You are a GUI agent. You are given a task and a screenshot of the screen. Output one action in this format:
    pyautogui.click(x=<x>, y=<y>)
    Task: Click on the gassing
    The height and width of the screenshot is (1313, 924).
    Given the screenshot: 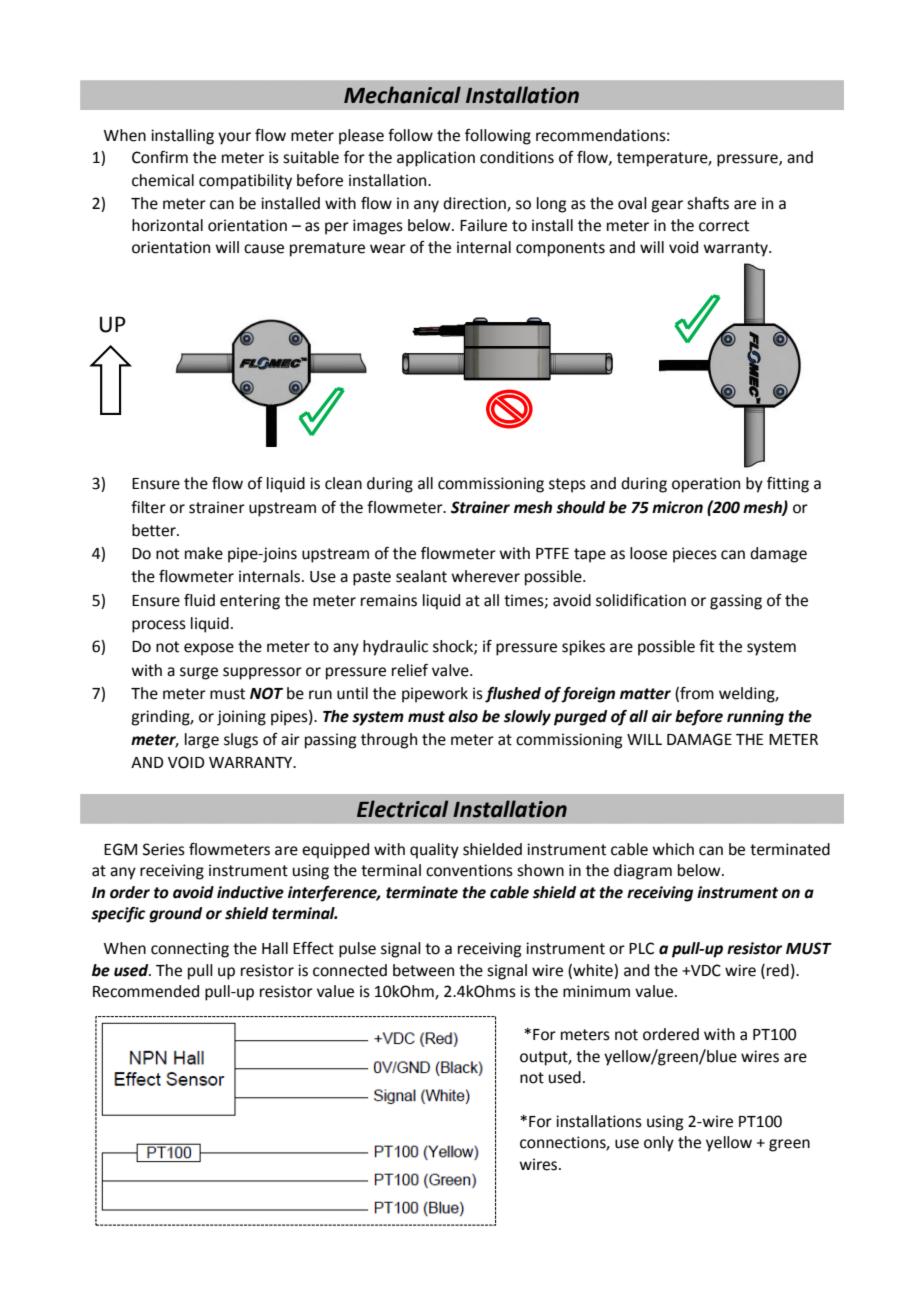 What is the action you would take?
    pyautogui.click(x=736, y=602)
